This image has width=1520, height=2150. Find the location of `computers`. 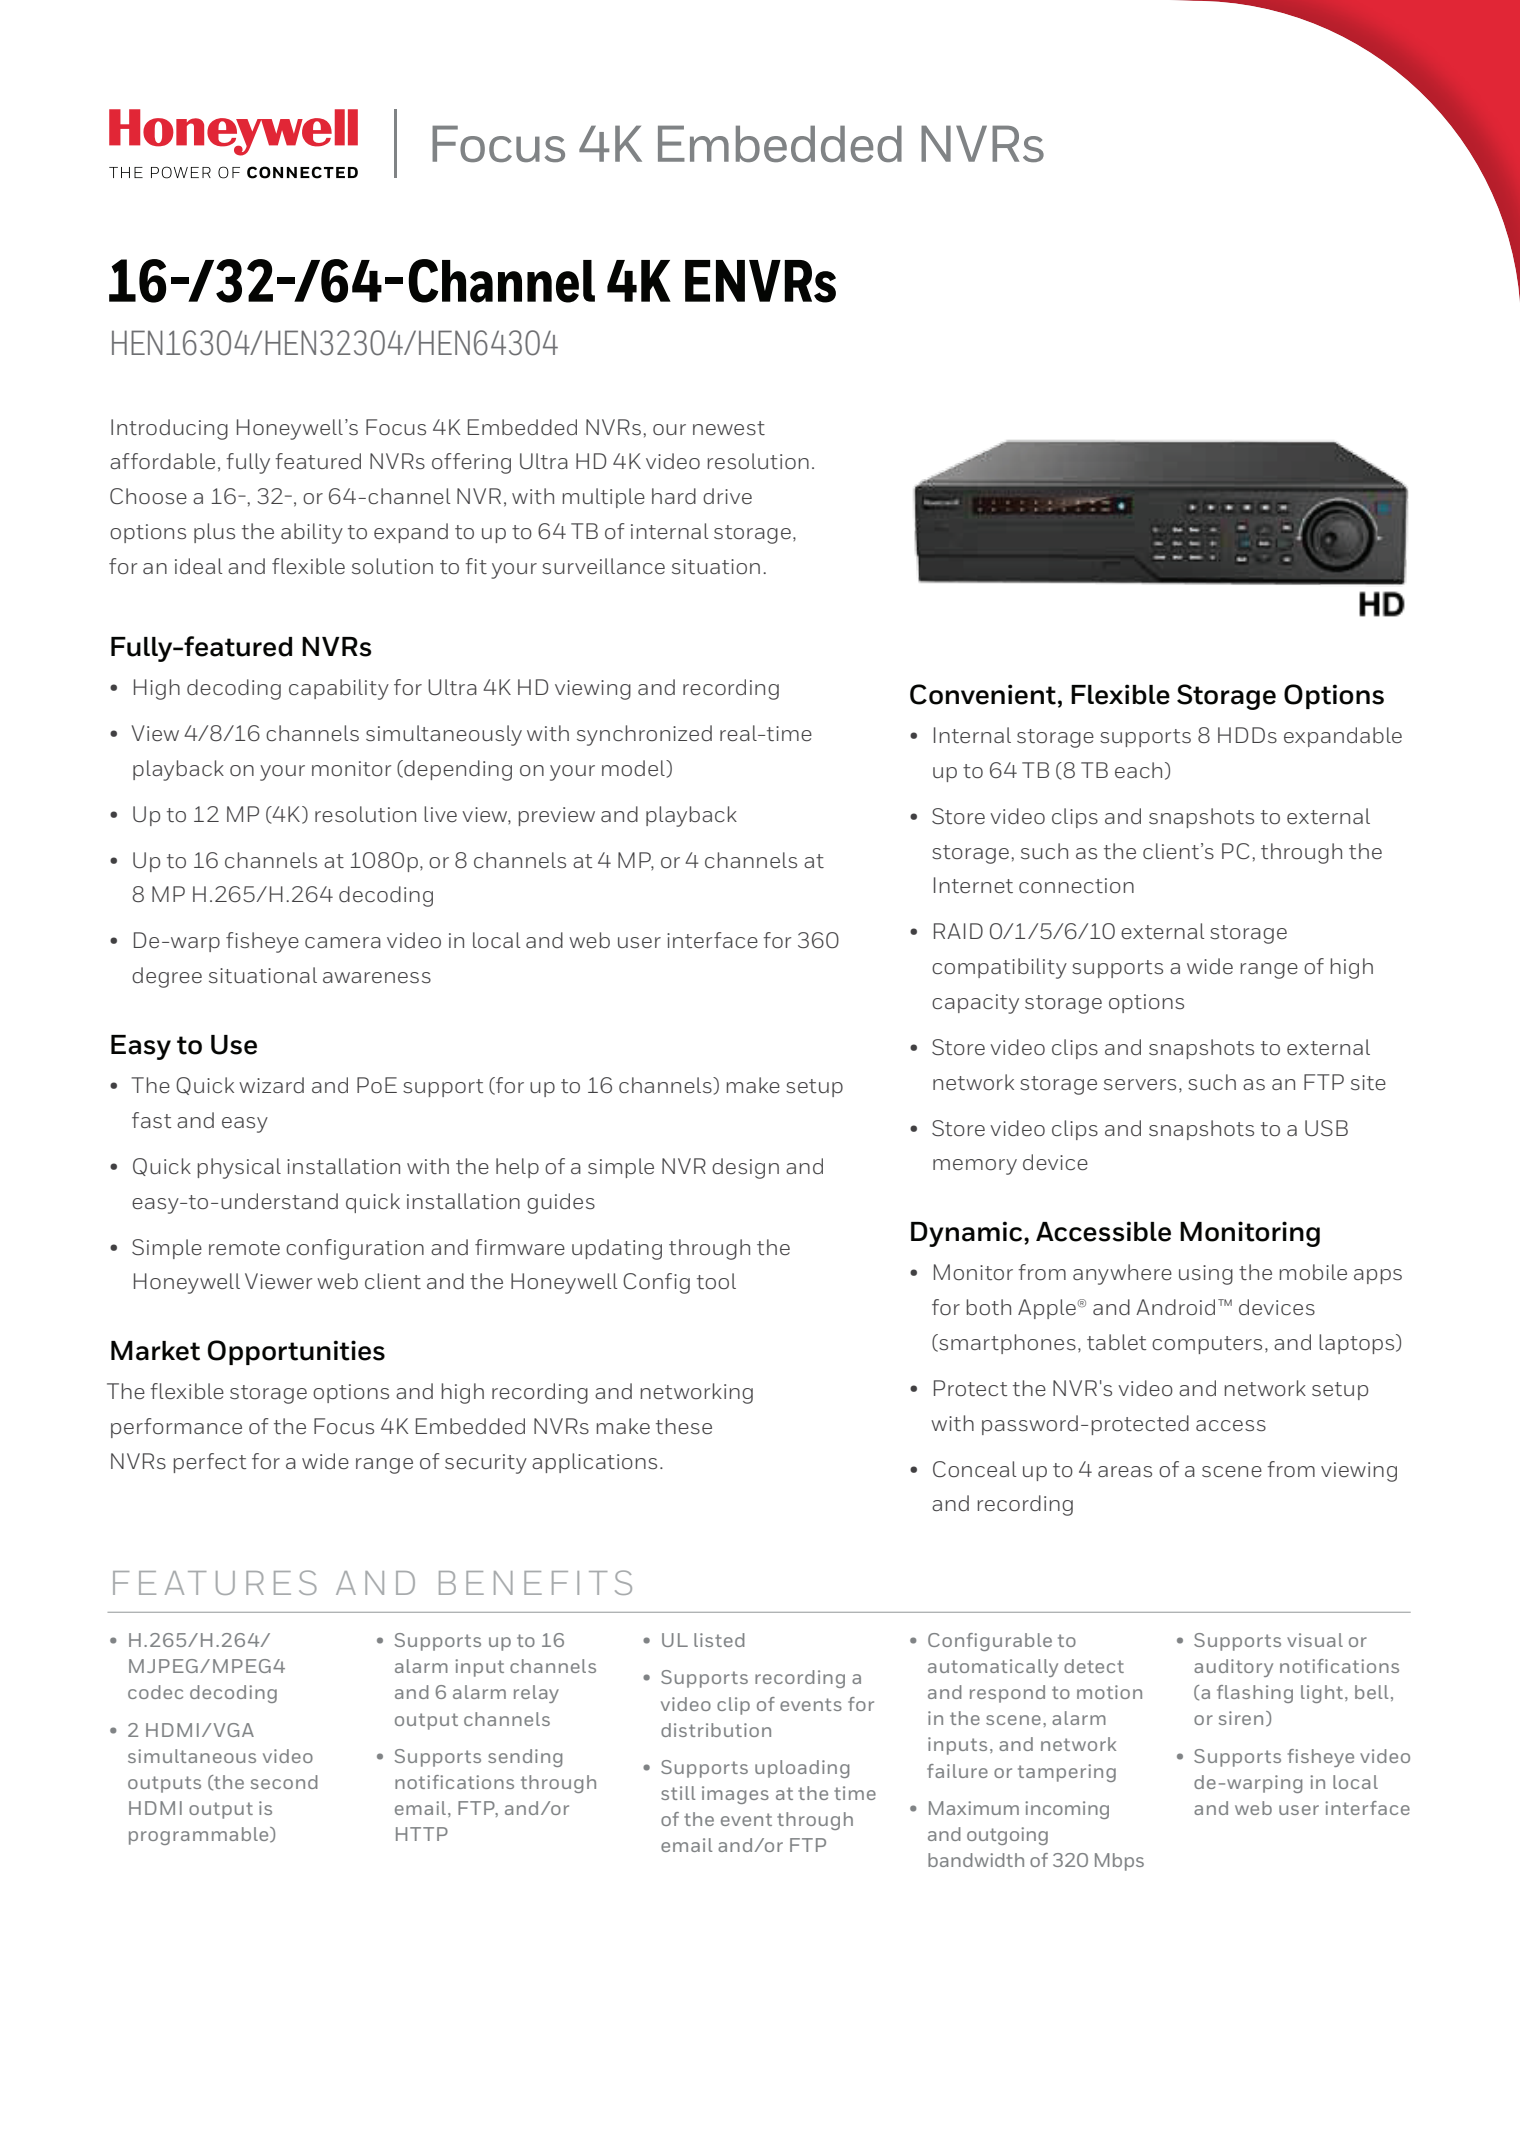

computers is located at coordinates (1207, 1345).
